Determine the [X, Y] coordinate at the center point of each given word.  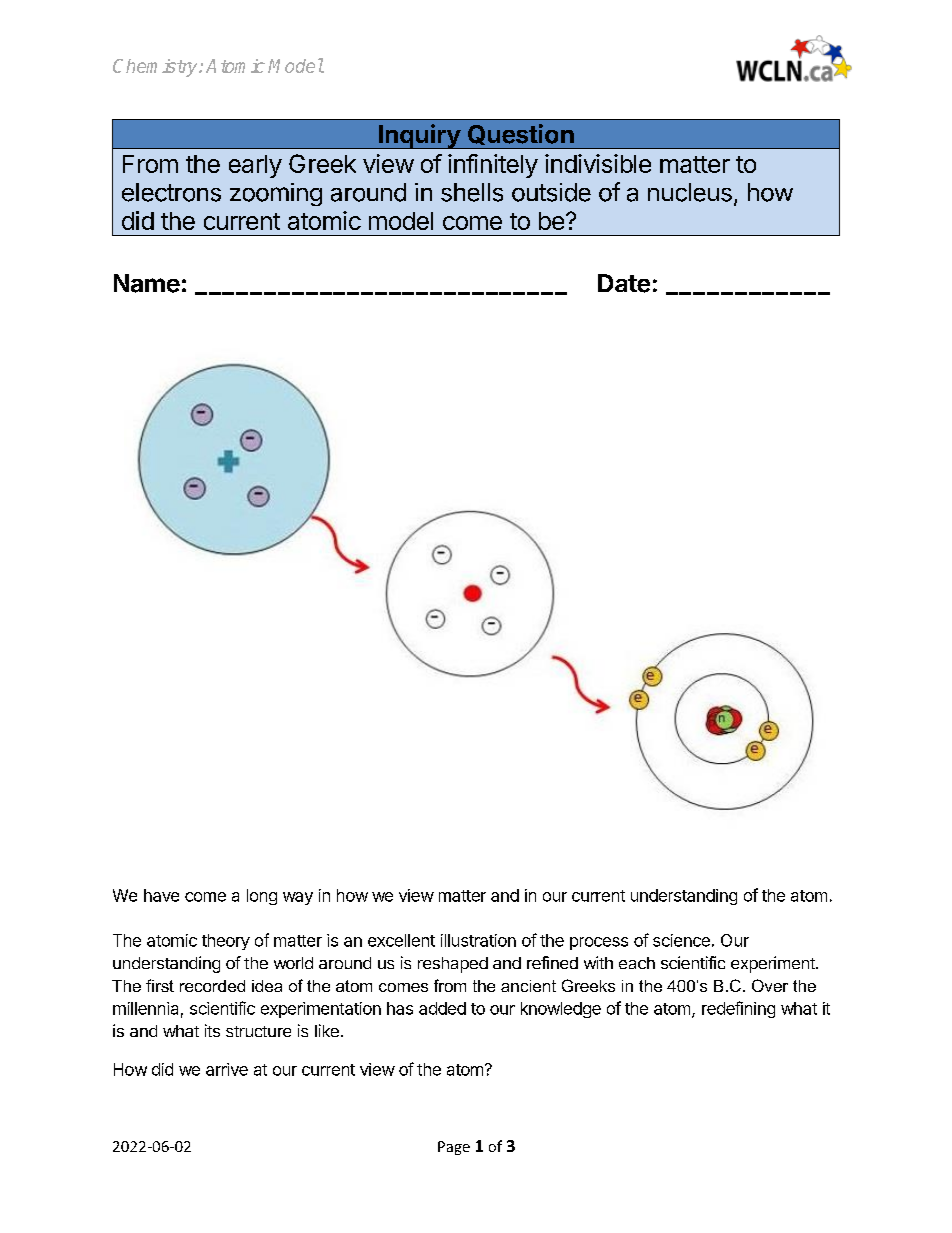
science [681, 940]
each [637, 963]
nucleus [690, 192]
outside [551, 192]
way [298, 898]
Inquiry [419, 136]
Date [624, 283]
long [262, 897]
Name [147, 283]
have [161, 895]
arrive [227, 1069]
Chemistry [156, 68]
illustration [478, 940]
